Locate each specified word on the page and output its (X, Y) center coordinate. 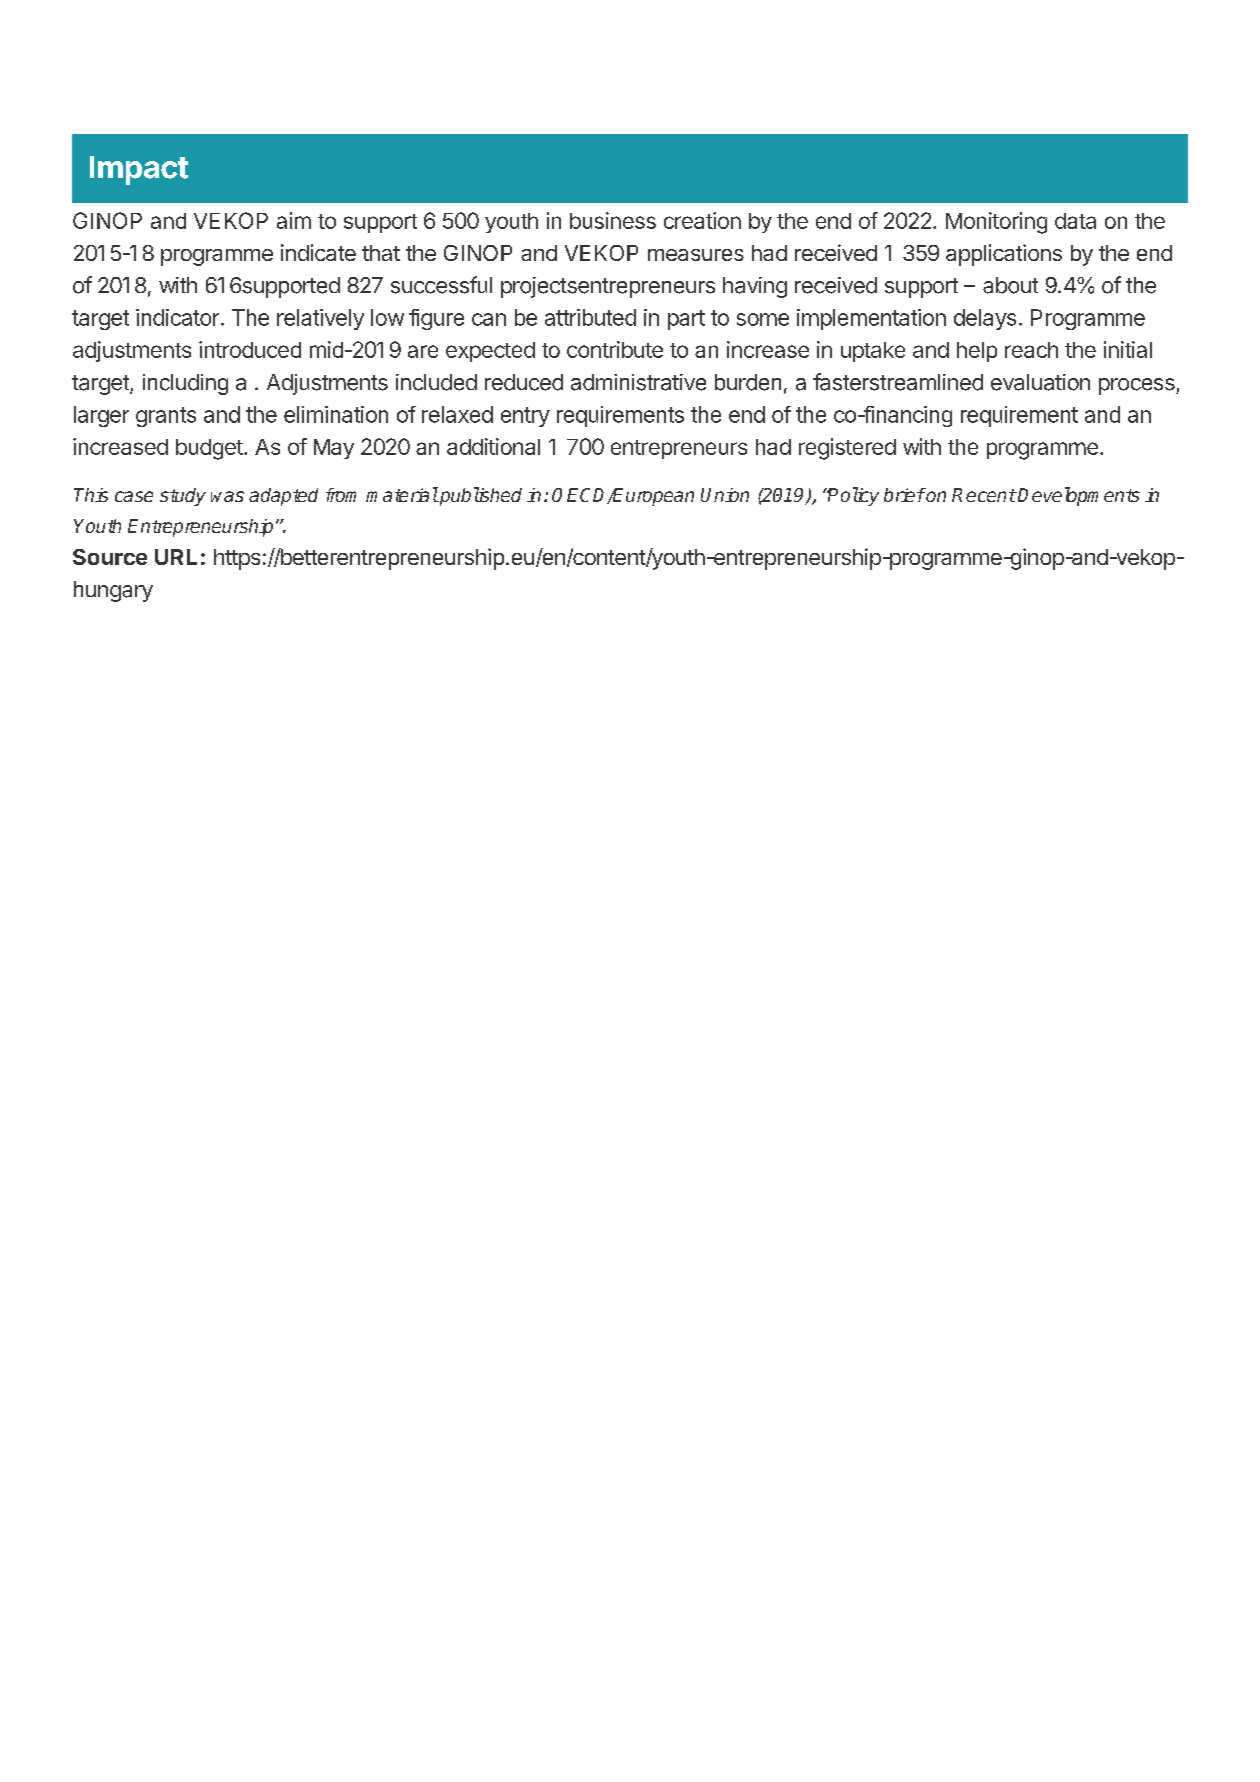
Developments (1079, 496)
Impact (139, 170)
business (613, 220)
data (1075, 221)
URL (176, 557)
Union (725, 495)
